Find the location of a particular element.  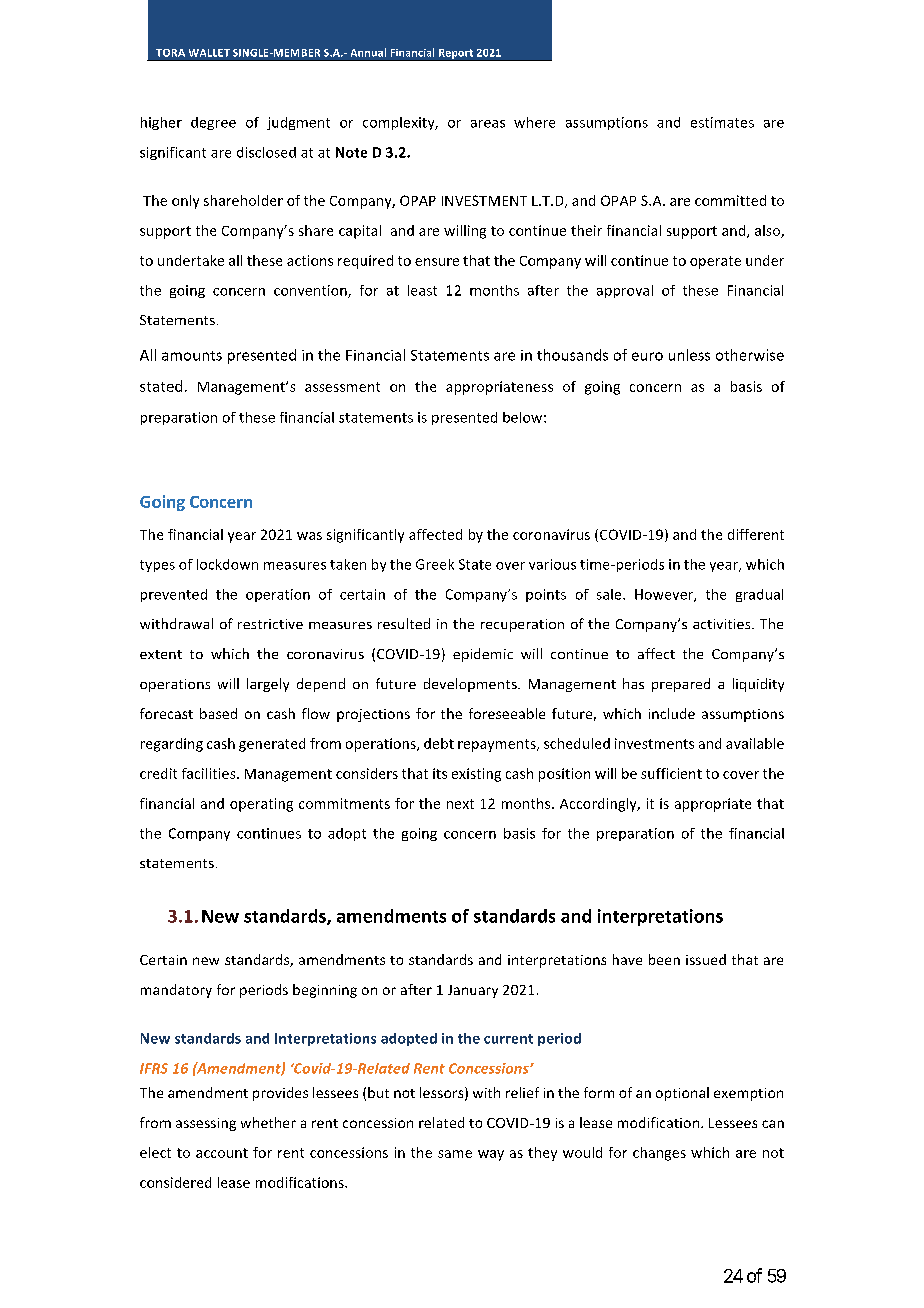

epidemic is located at coordinates (483, 655).
